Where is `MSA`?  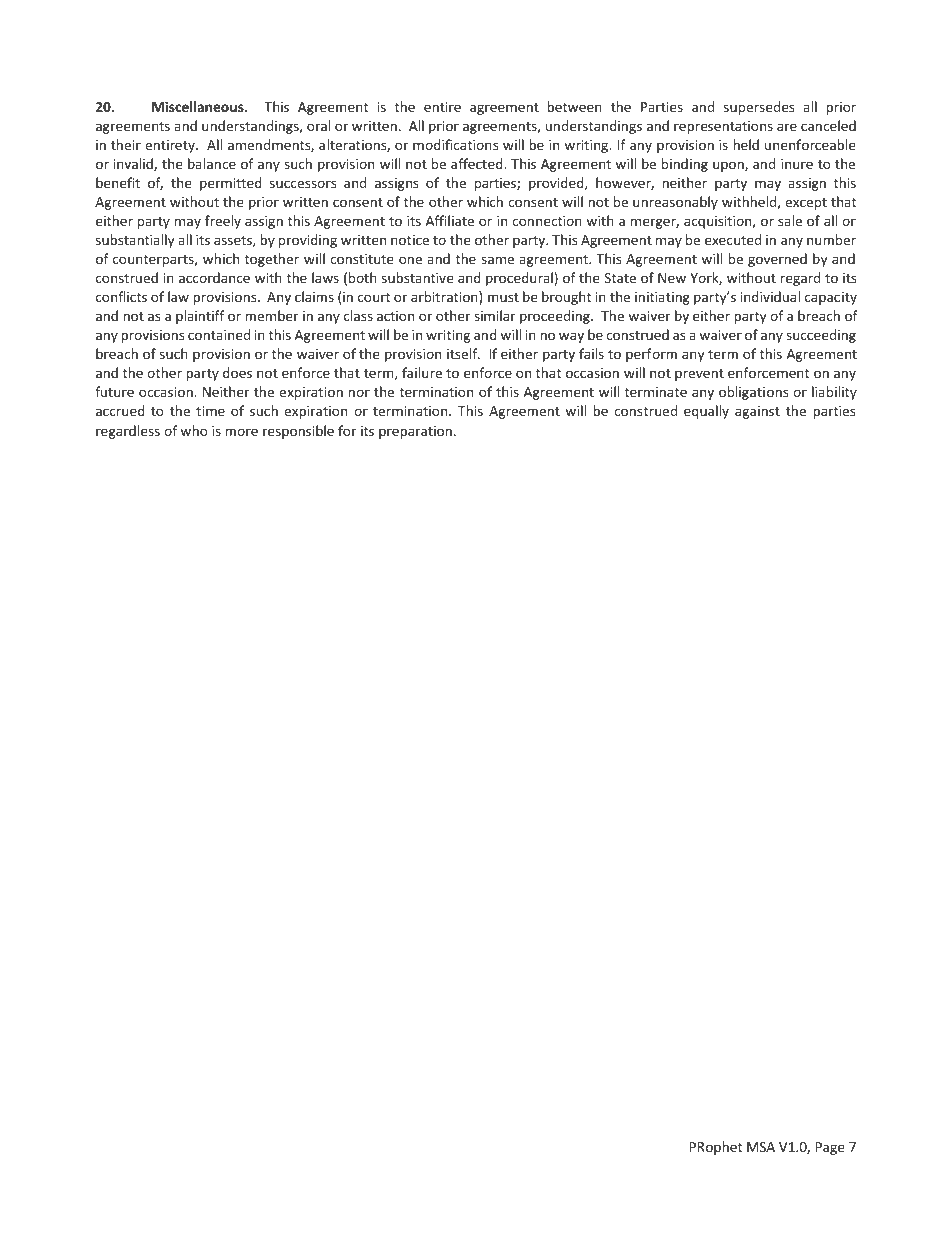
MSA is located at coordinates (761, 1147).
